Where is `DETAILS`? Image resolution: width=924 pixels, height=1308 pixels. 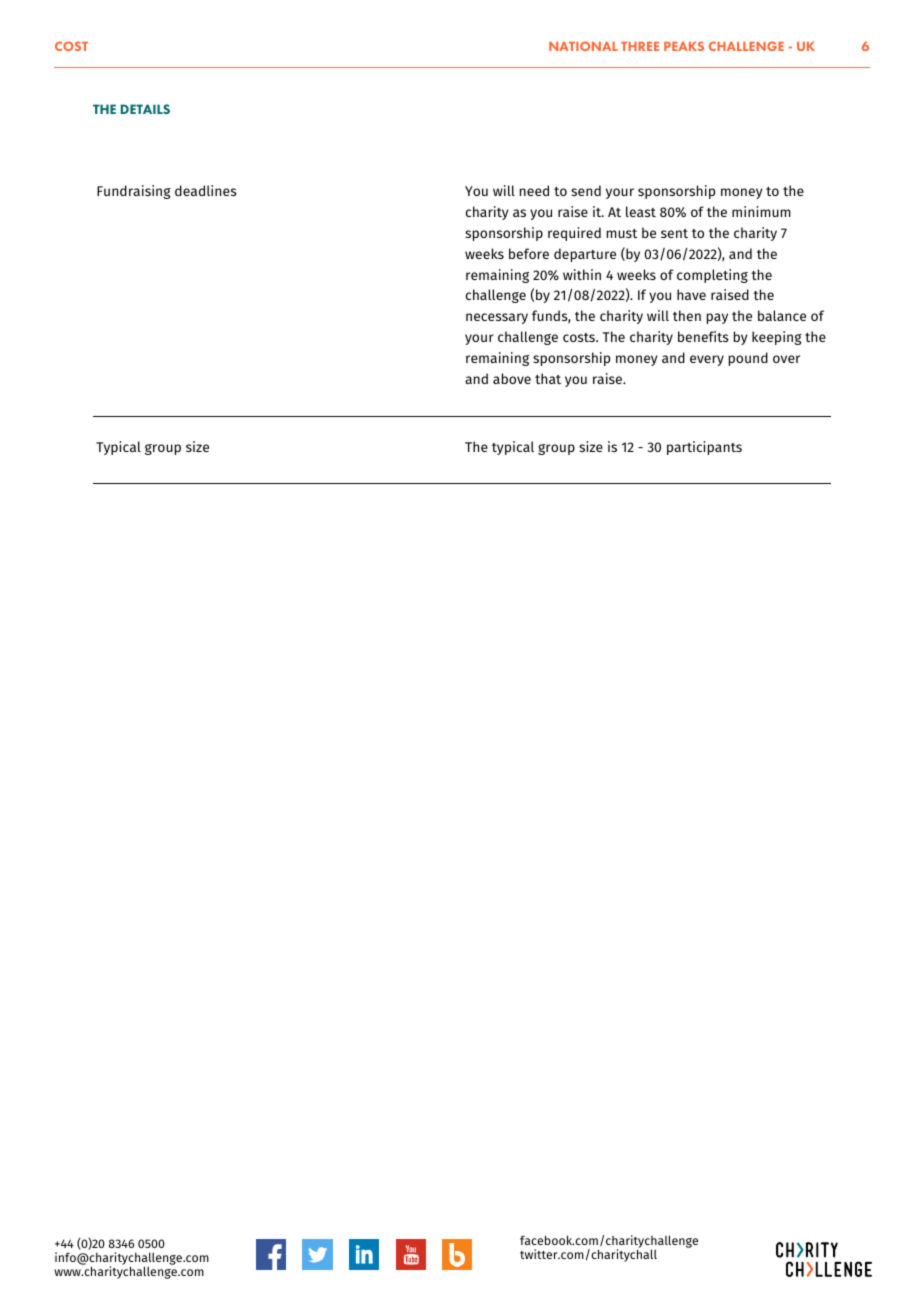 DETAILS is located at coordinates (145, 109).
